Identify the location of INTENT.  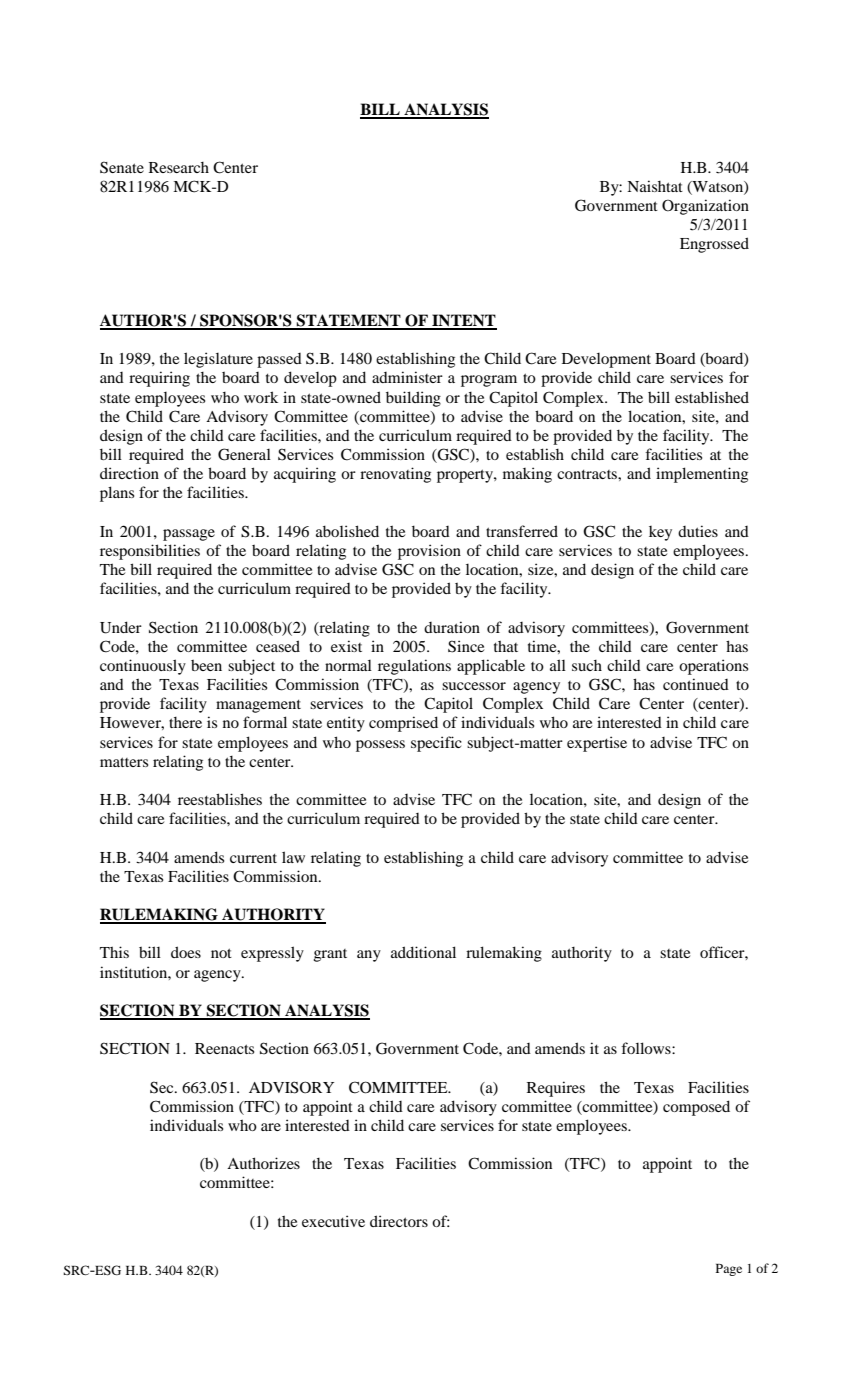
(463, 321).
